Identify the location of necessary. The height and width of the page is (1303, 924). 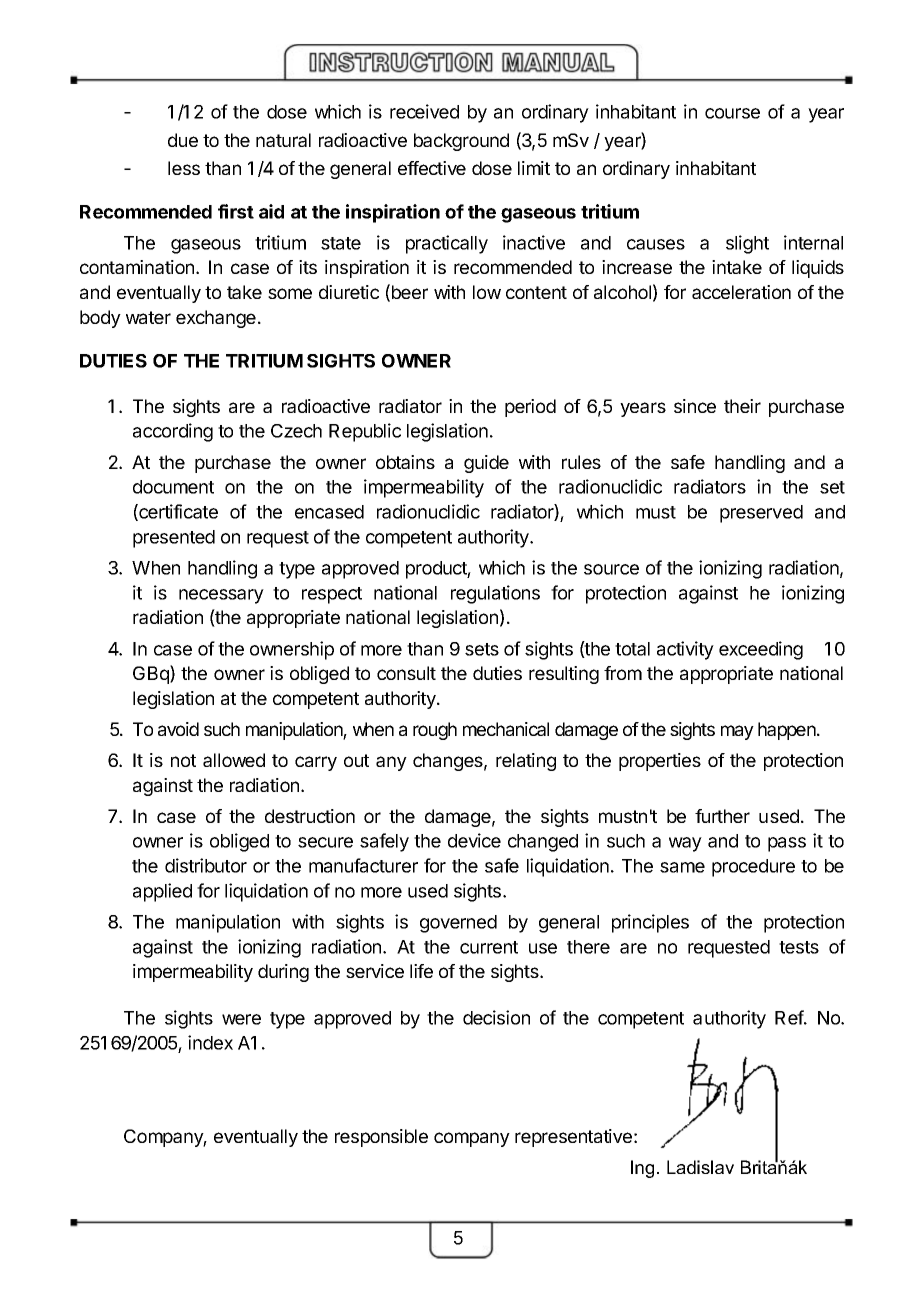
(221, 596).
